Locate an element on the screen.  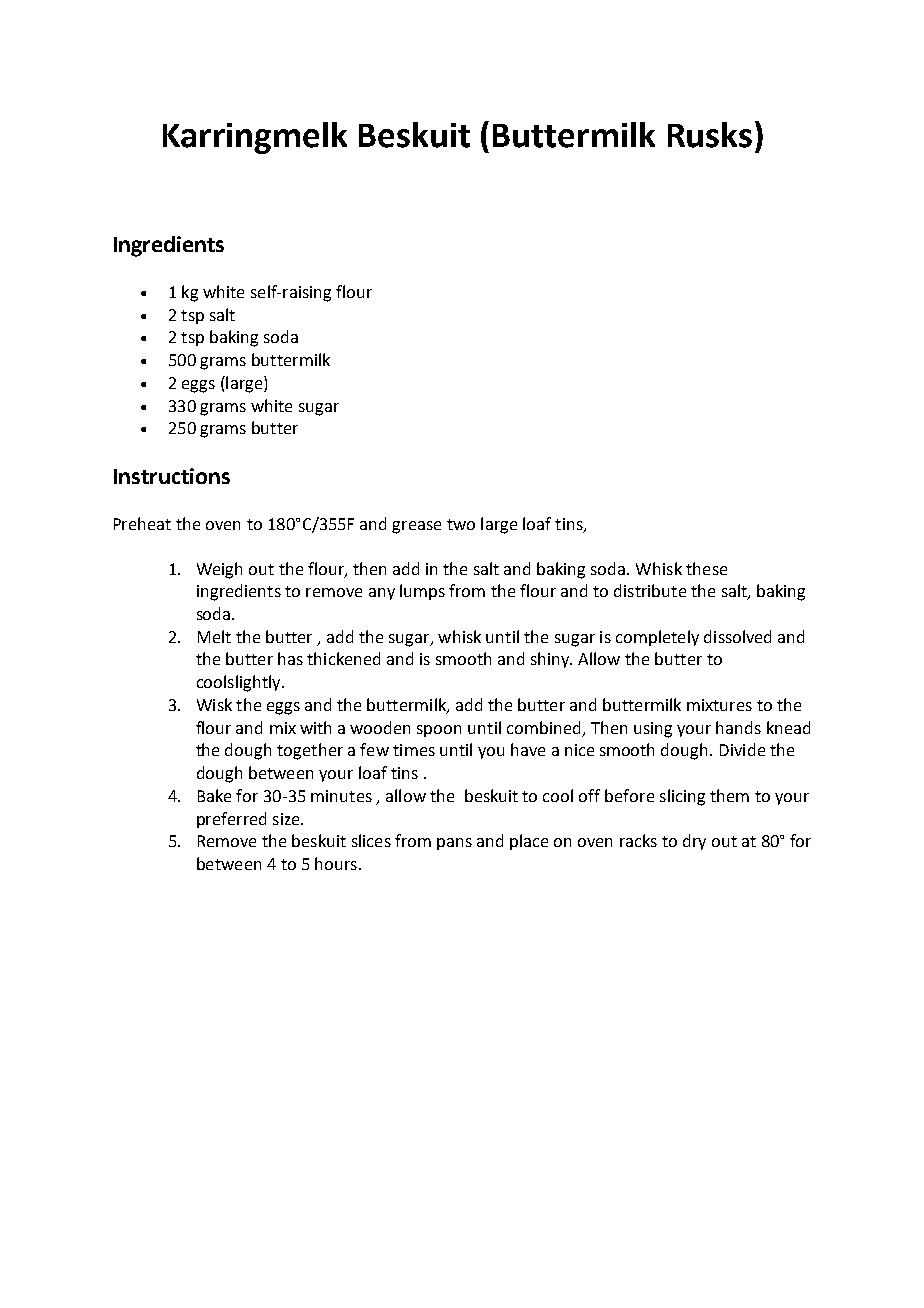
shiny is located at coordinates (551, 660).
